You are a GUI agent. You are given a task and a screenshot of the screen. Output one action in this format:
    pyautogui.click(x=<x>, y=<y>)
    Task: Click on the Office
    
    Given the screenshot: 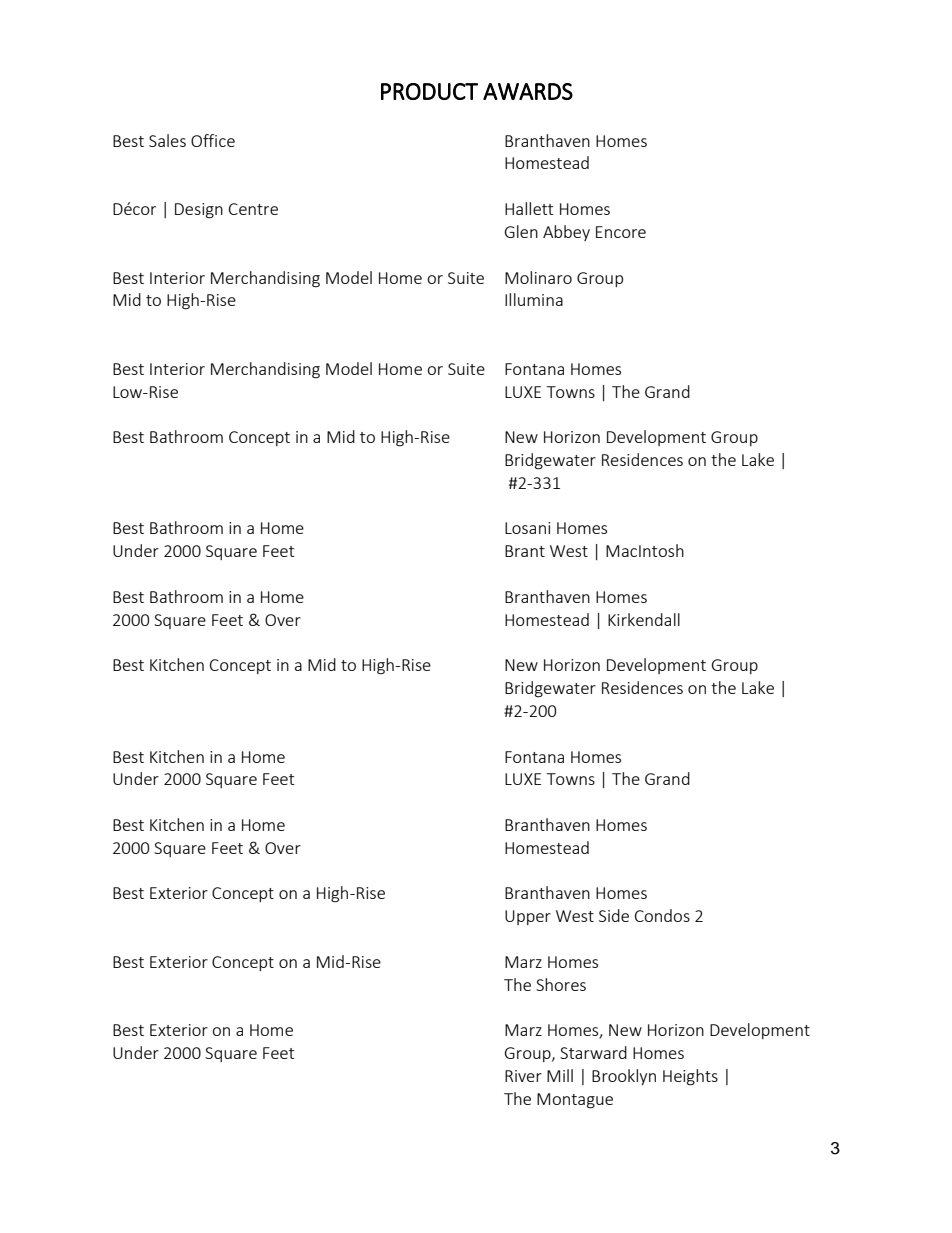 What is the action you would take?
    pyautogui.click(x=213, y=140)
